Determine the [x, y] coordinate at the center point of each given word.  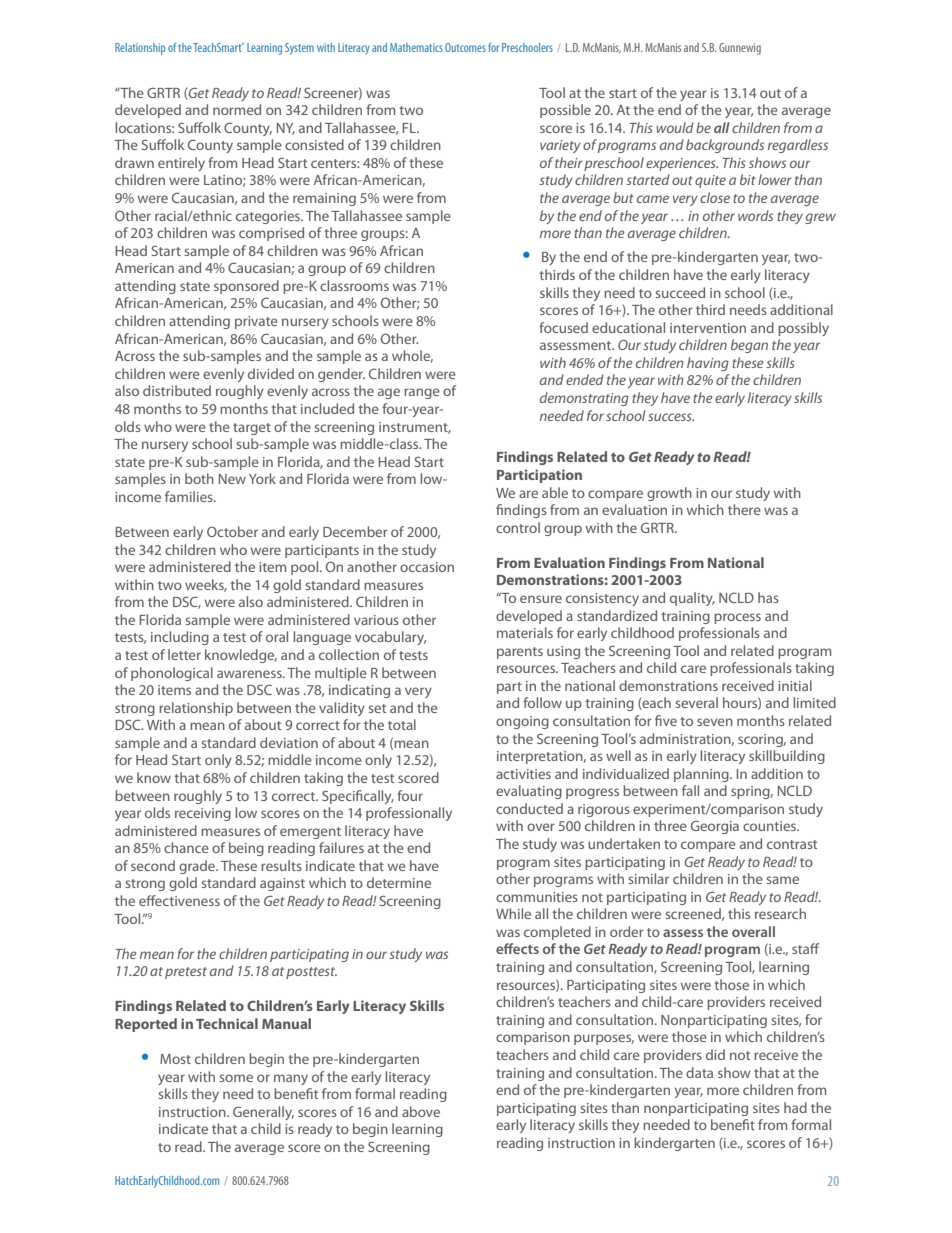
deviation [289, 742]
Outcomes [465, 47]
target [252, 429]
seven [715, 722]
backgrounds [725, 146]
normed [237, 109]
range [422, 393]
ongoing [522, 722]
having [708, 364]
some [236, 1078]
